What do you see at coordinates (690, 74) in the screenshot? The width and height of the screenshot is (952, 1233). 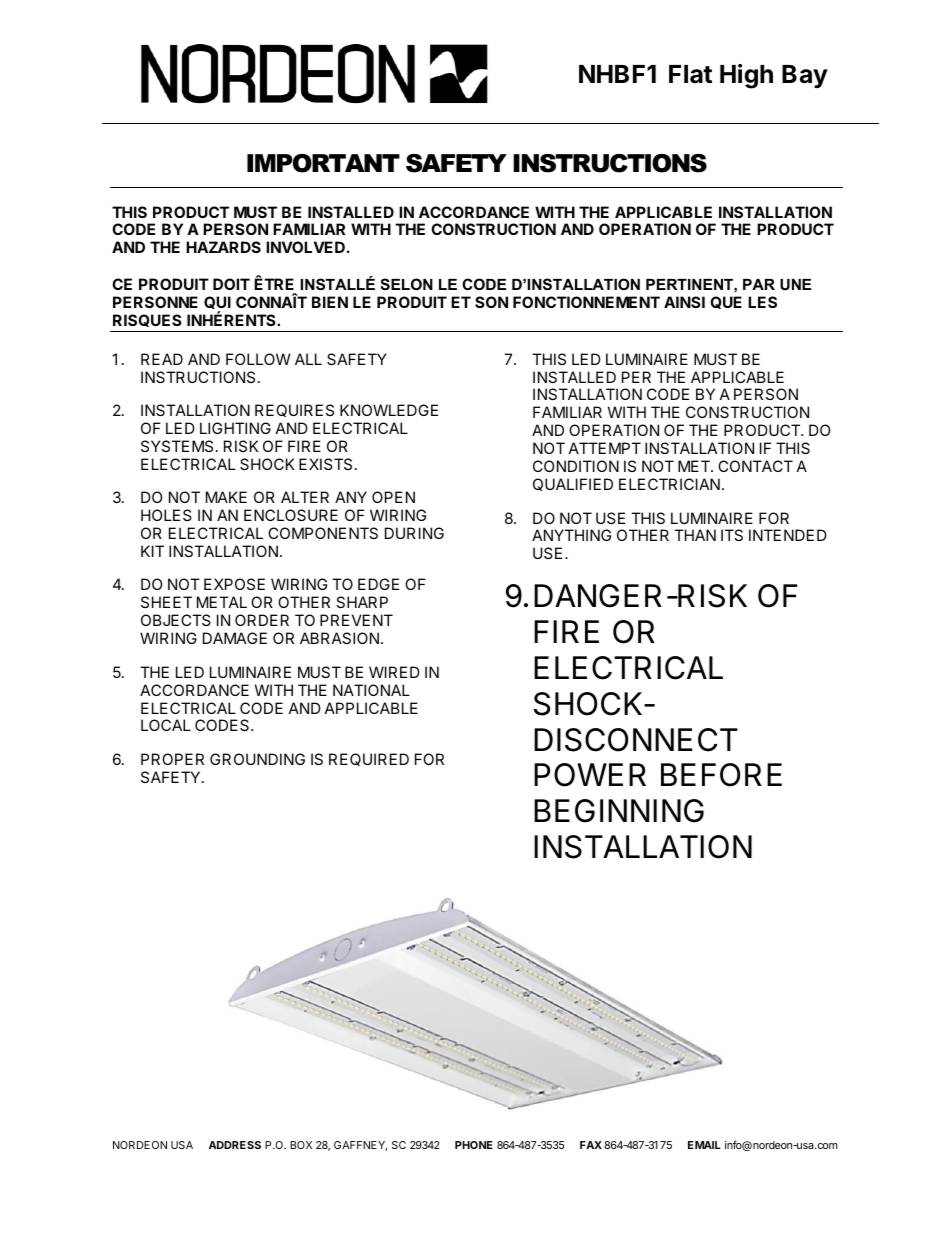 I see `Flat` at bounding box center [690, 74].
